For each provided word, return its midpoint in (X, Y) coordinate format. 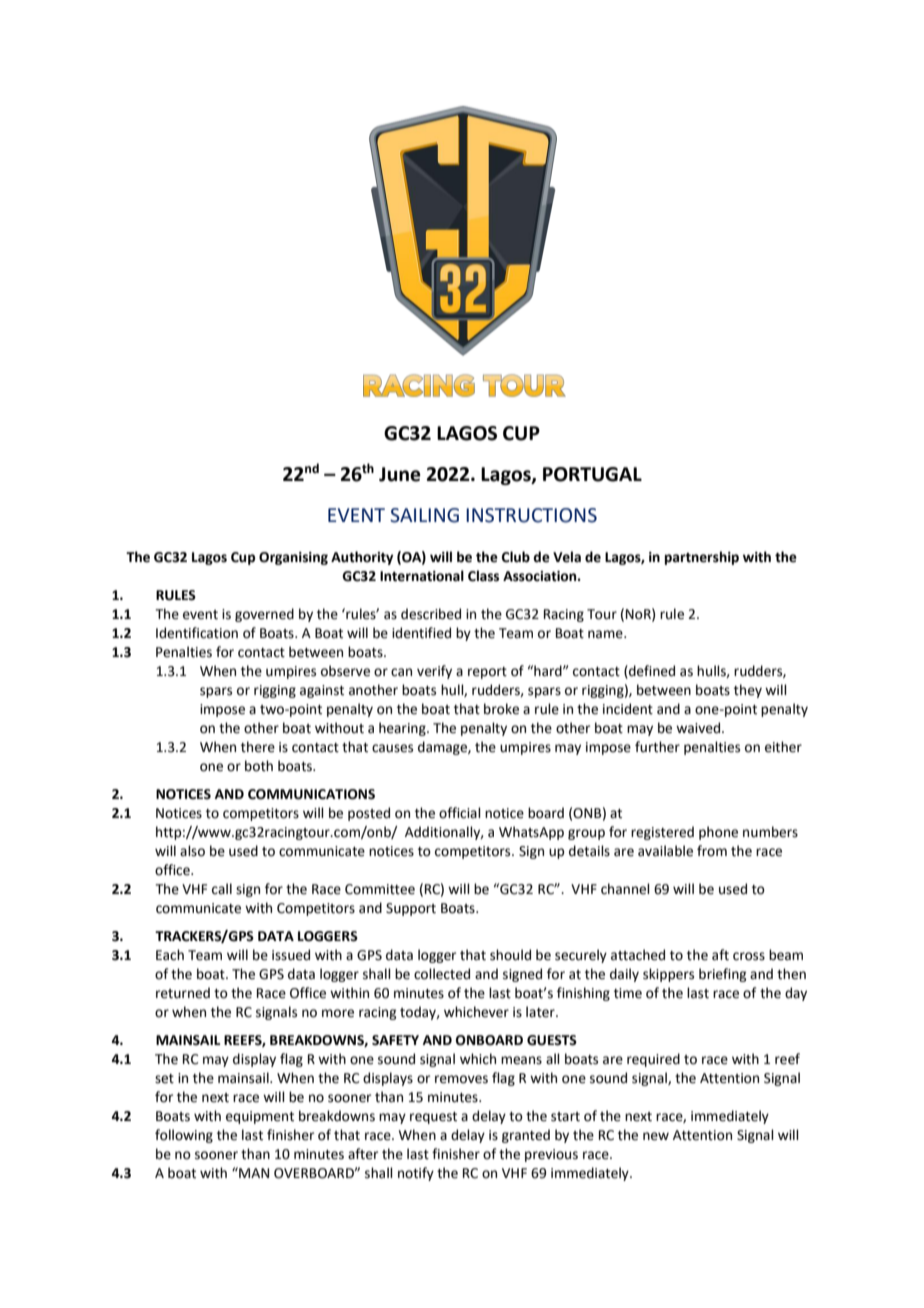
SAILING (424, 515)
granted (526, 1136)
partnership (702, 558)
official (460, 813)
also (192, 851)
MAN (253, 1172)
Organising (293, 558)
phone (718, 833)
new (656, 1136)
